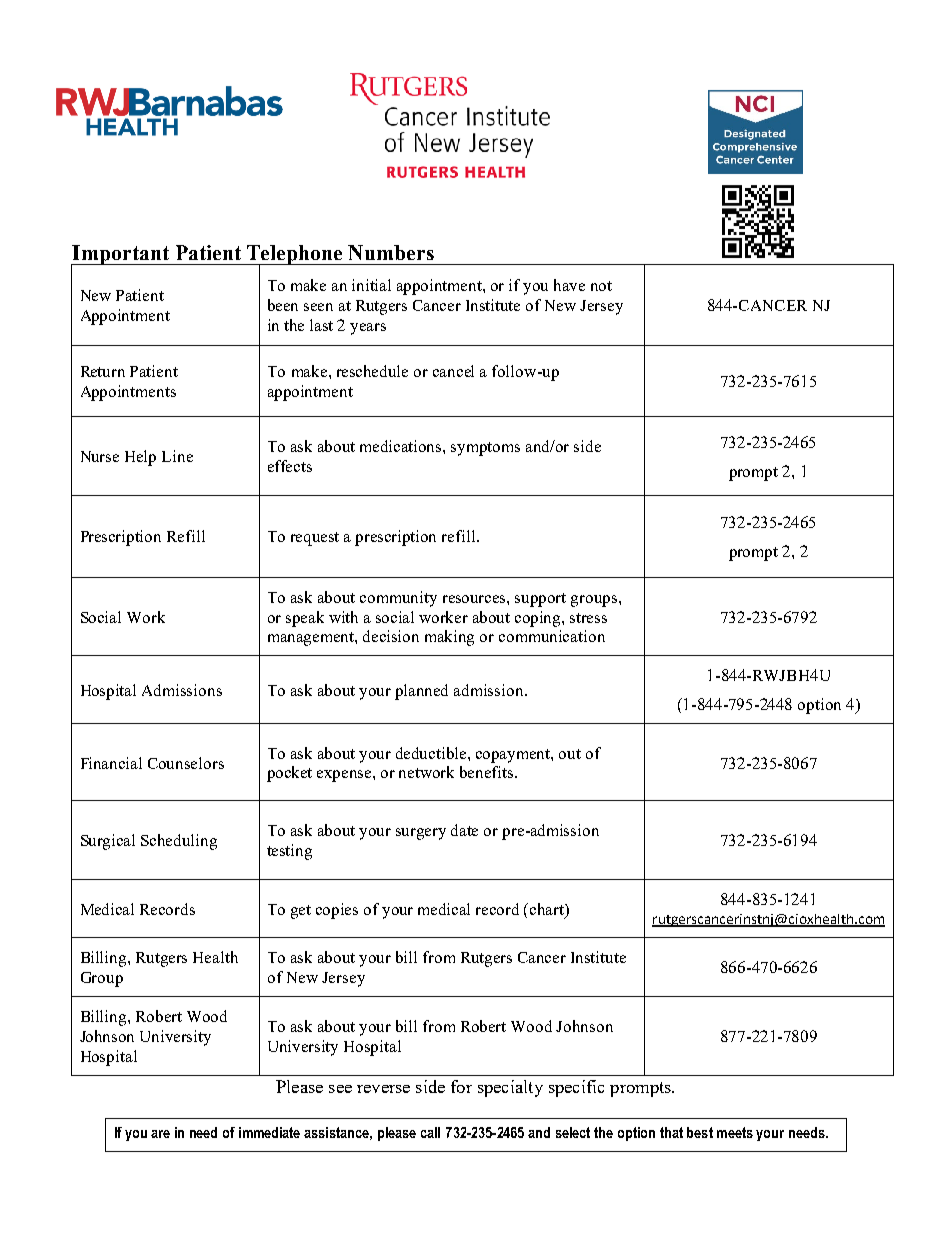 This image has width=952, height=1233. What do you see at coordinates (391, 252) in the image?
I see `Numbers` at bounding box center [391, 252].
